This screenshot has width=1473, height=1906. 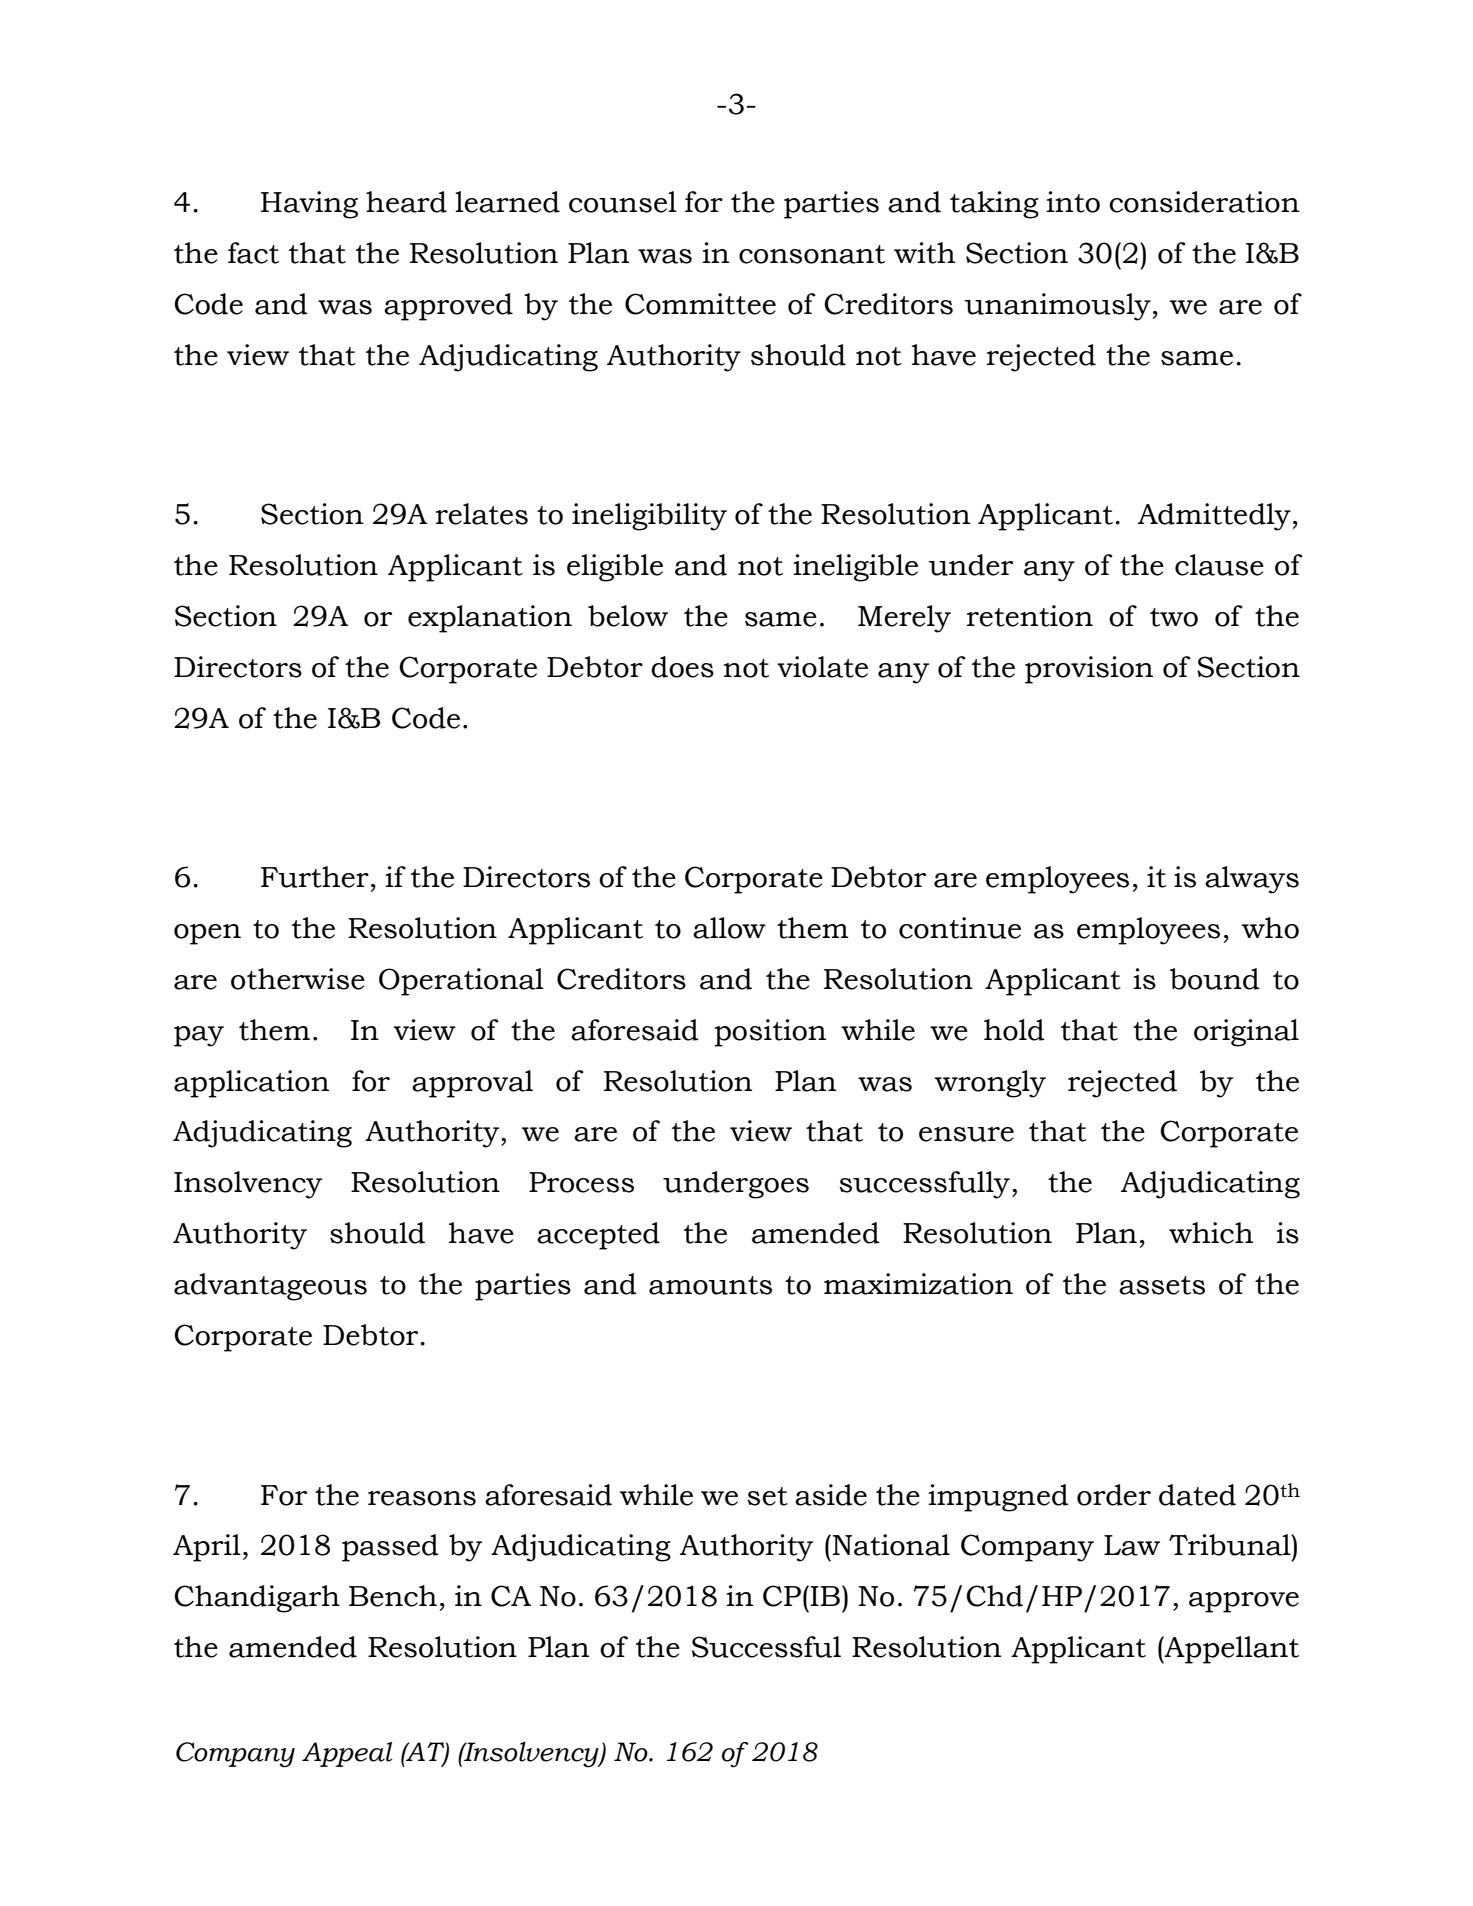 I want to click on bound, so click(x=1215, y=979).
